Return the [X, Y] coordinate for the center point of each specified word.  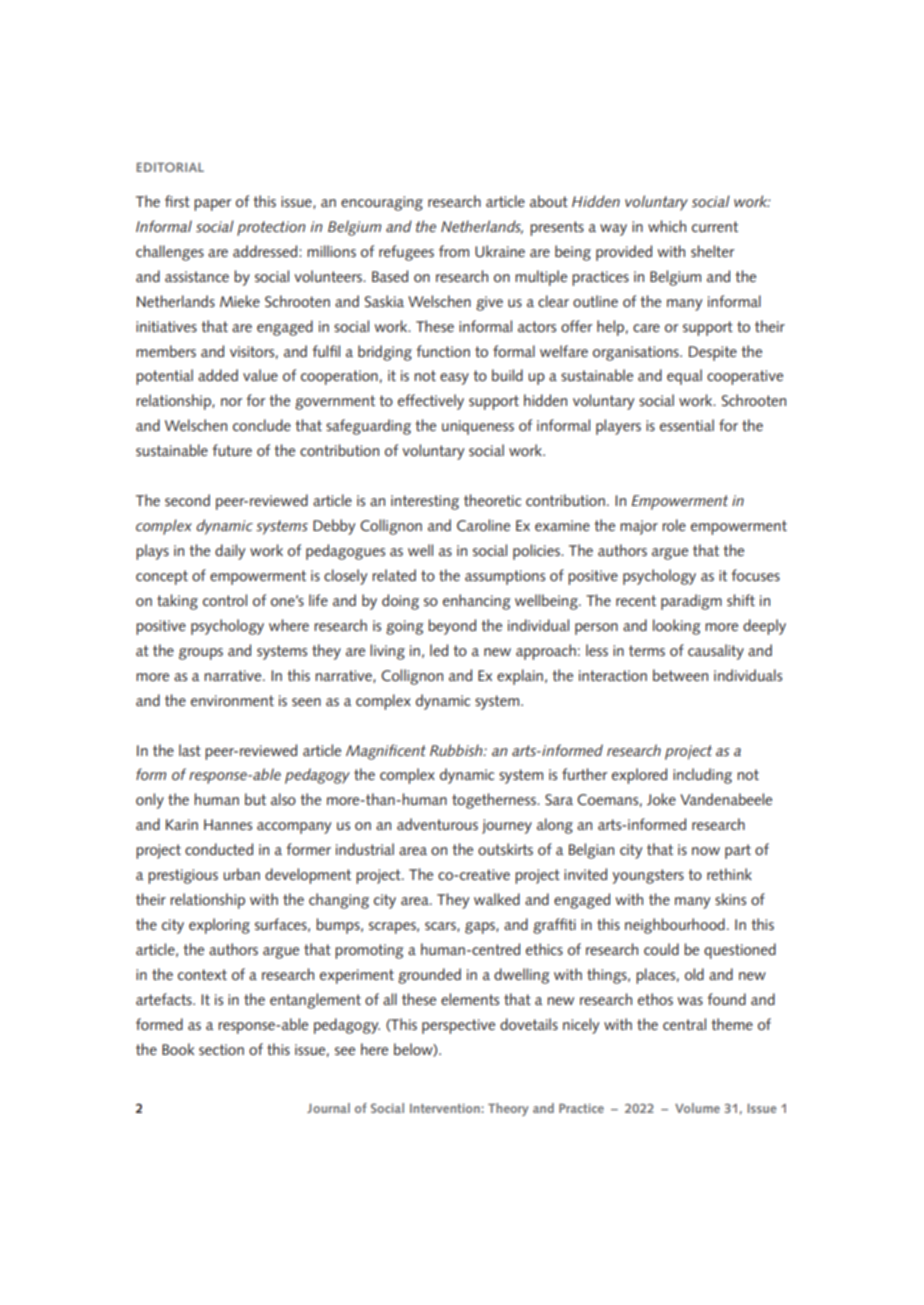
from [454, 251]
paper [212, 205]
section [221, 1049]
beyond [452, 627]
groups [201, 654]
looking [676, 627]
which [667, 226]
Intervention [446, 1108]
